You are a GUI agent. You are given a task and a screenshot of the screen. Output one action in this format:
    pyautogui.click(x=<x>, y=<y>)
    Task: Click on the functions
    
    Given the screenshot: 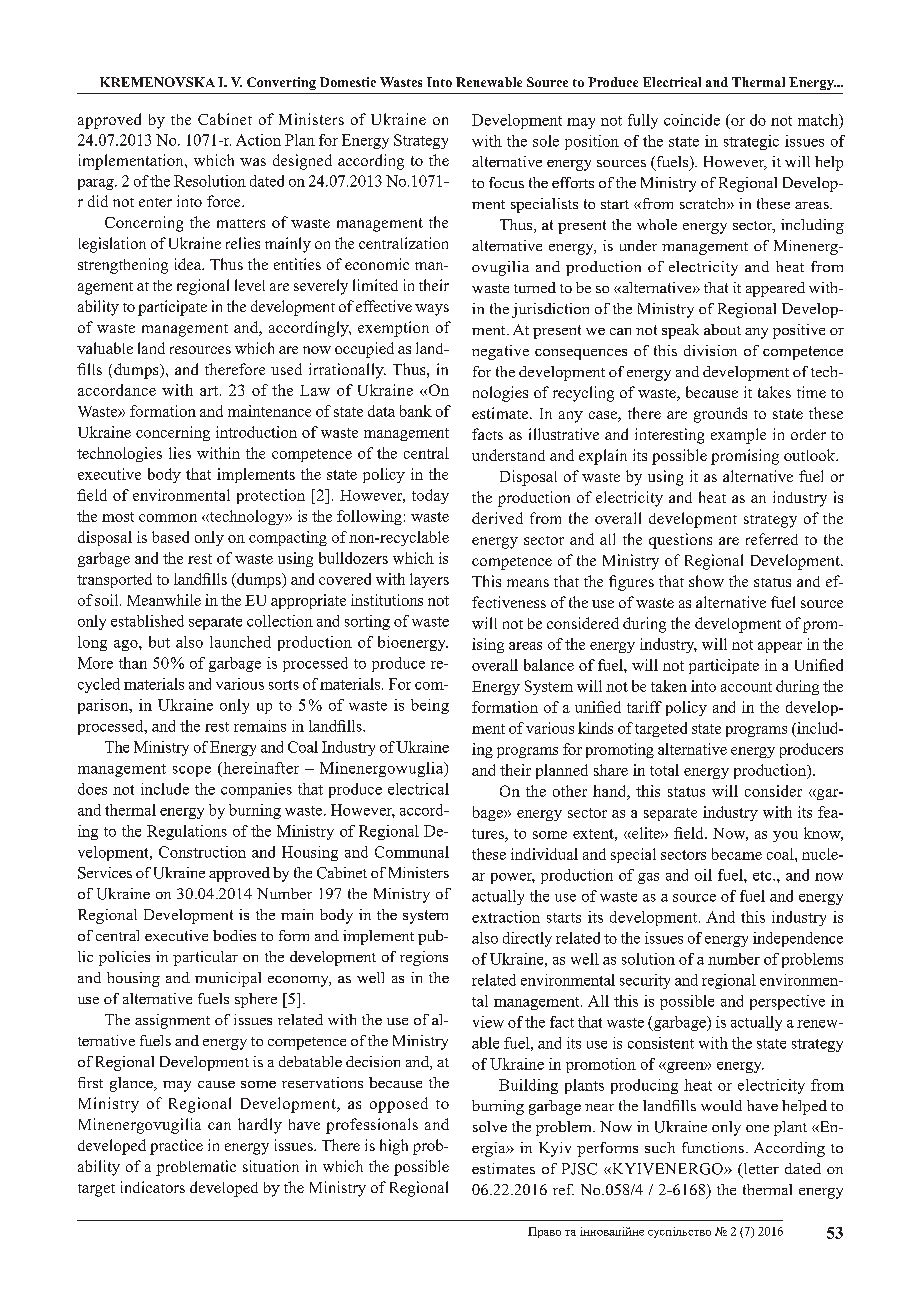 What is the action you would take?
    pyautogui.click(x=713, y=1147)
